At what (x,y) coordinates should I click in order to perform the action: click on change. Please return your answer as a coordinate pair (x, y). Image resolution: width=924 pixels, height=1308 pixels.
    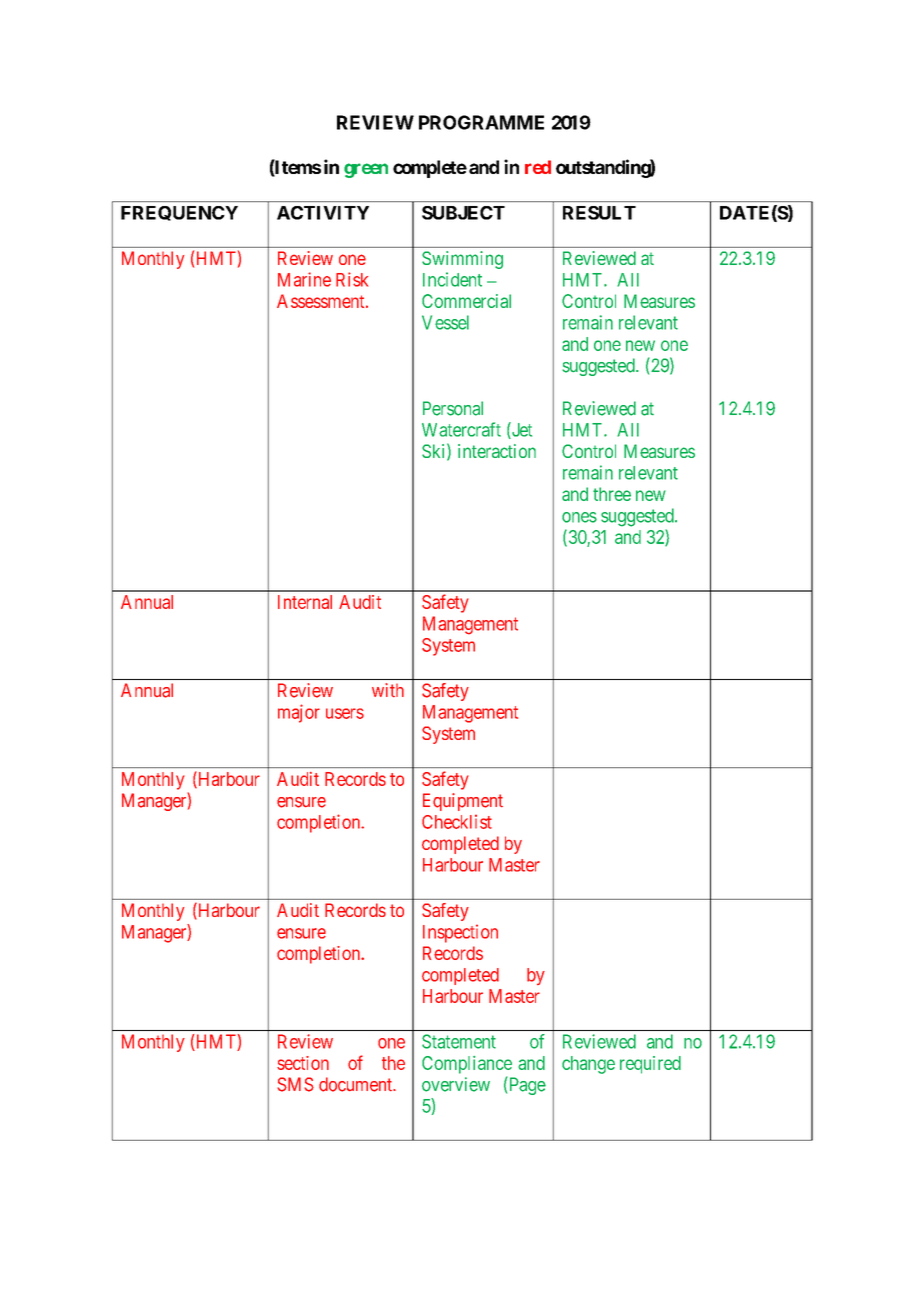
    Looking at the image, I should click on (588, 1065).
